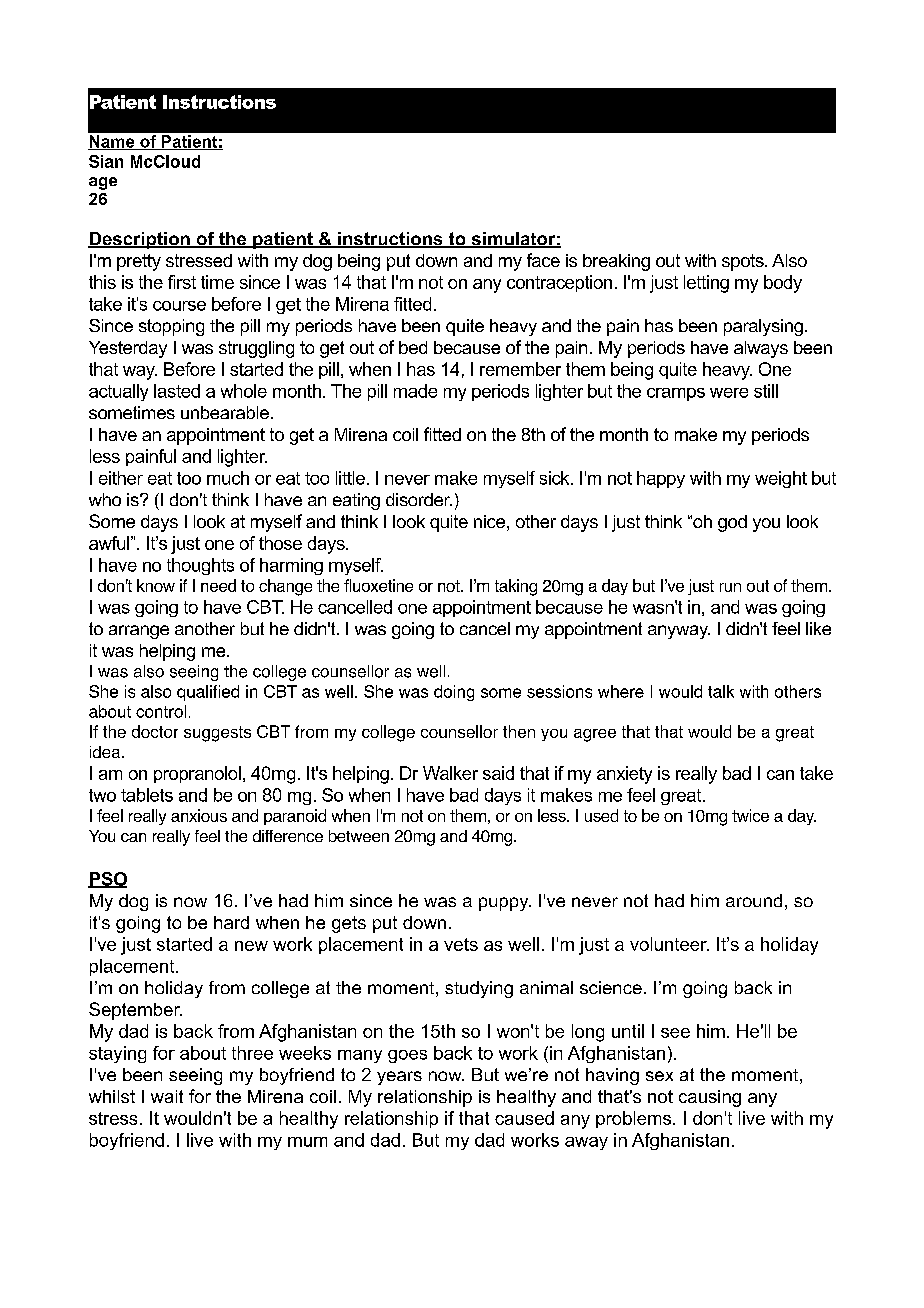 This screenshot has width=924, height=1308. Describe the element at coordinates (139, 632) in the screenshot. I see `arrange` at that location.
